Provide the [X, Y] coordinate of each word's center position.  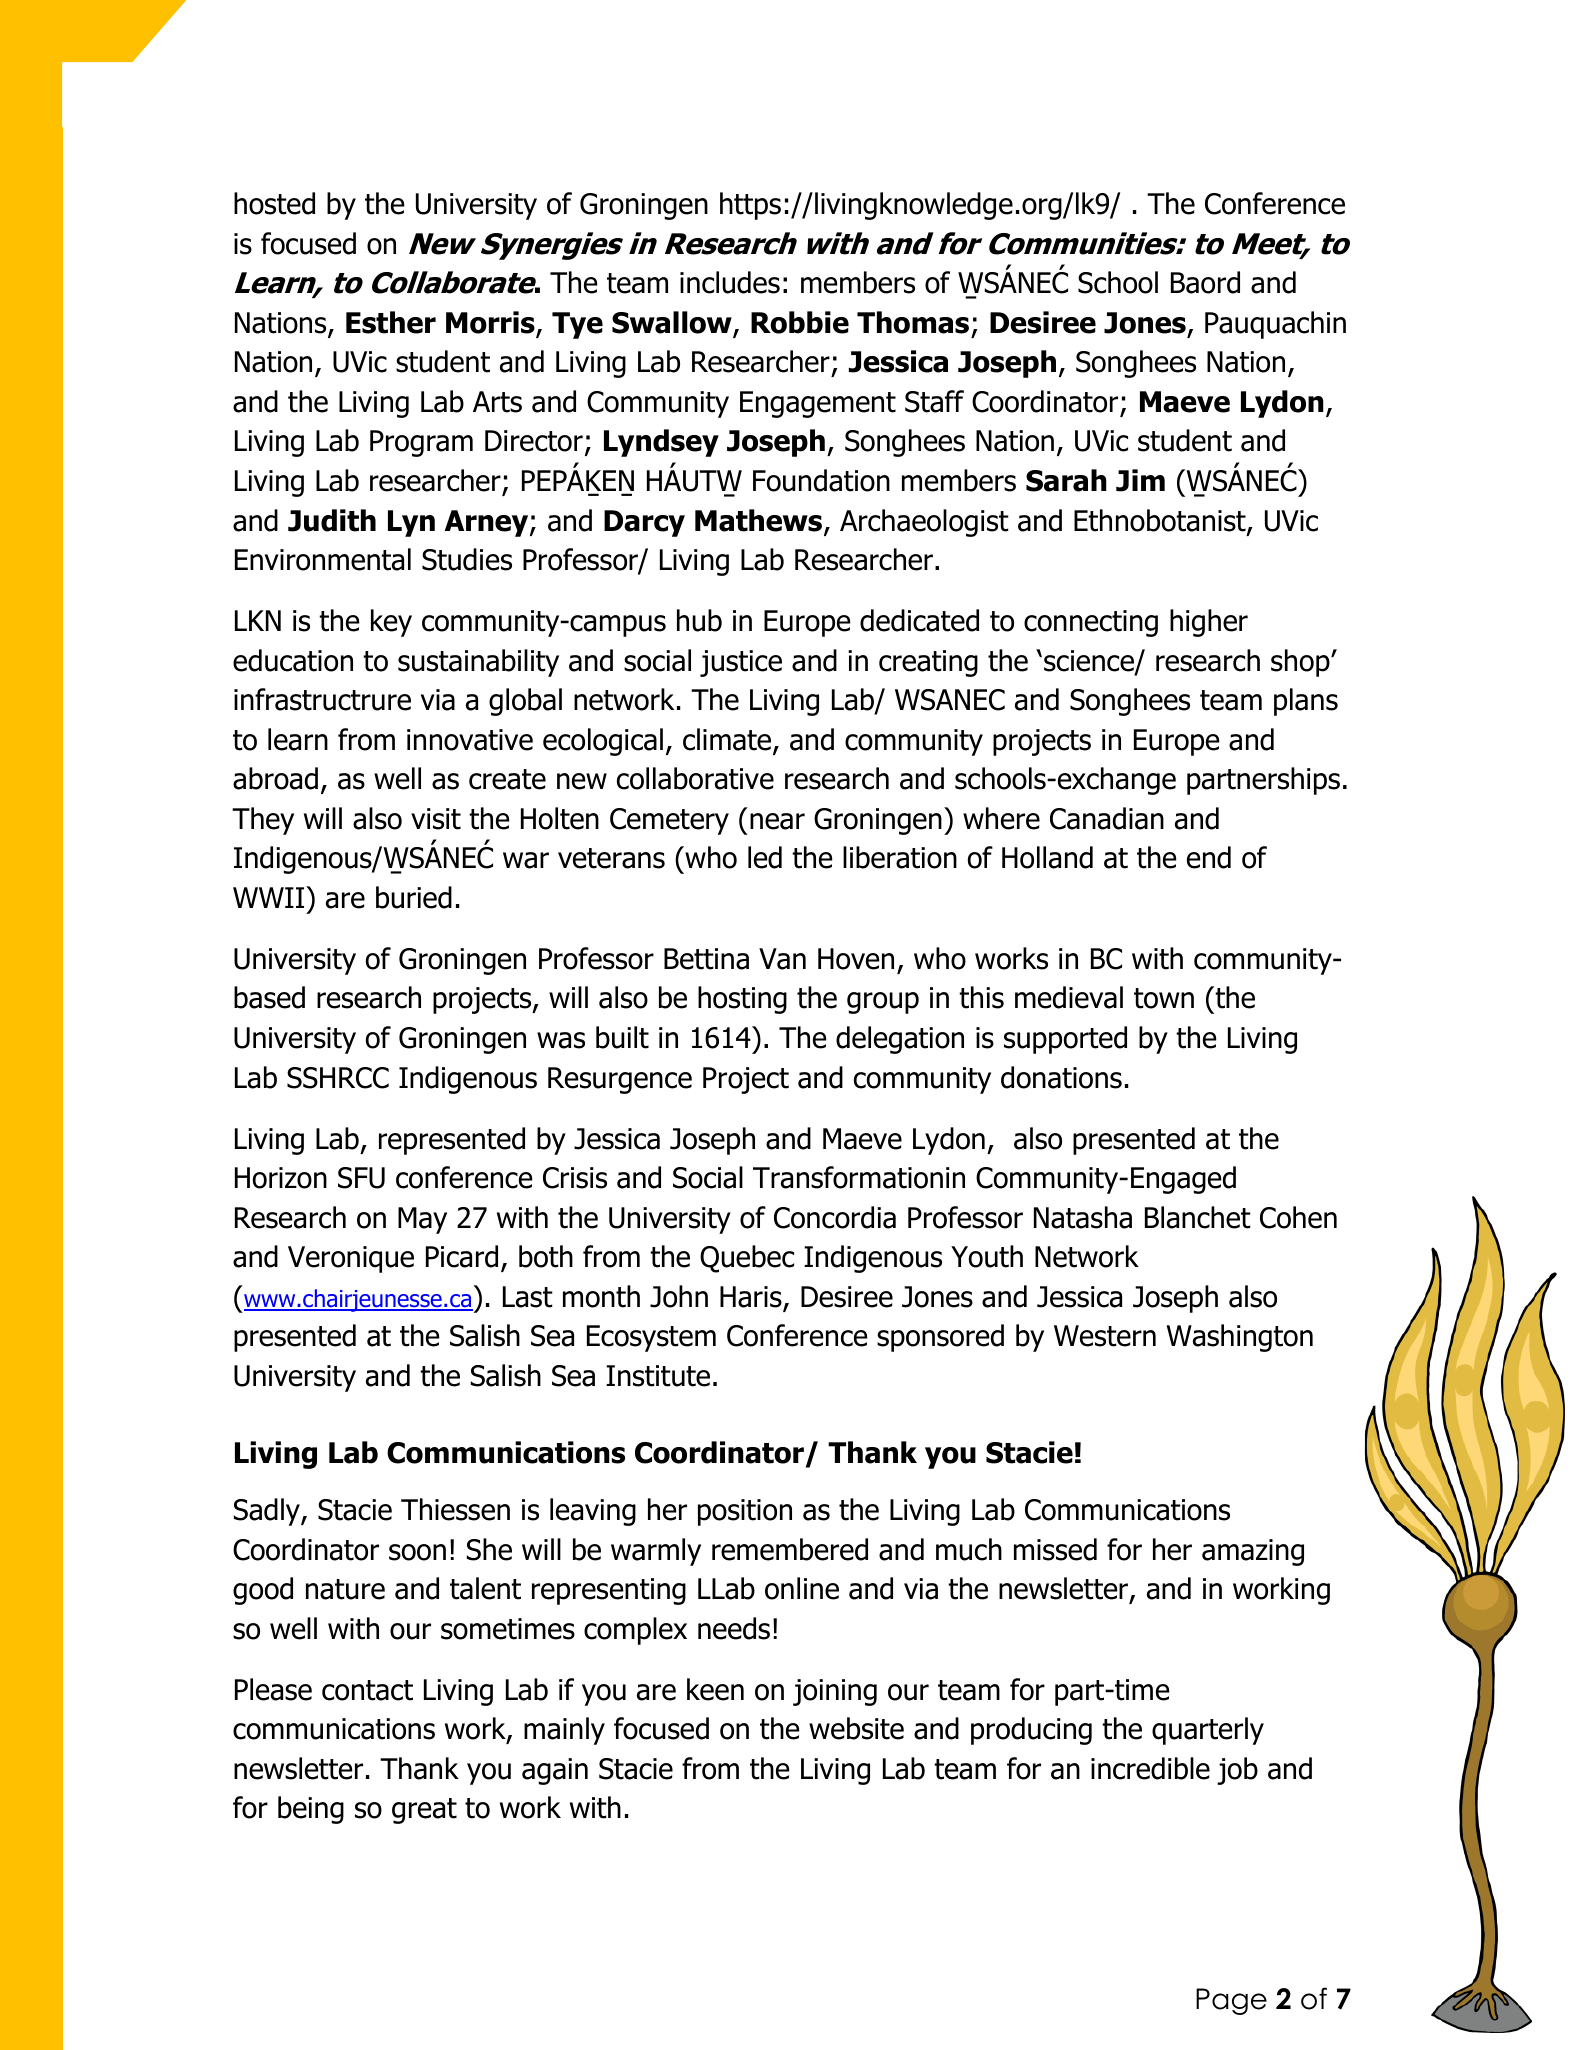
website [856, 1728]
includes [730, 282]
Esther [391, 322]
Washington [1239, 1338]
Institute [658, 1376]
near [777, 821]
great [424, 1811]
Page [1231, 2001]
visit [436, 819]
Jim [1140, 480]
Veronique [351, 1259]
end [1209, 857]
